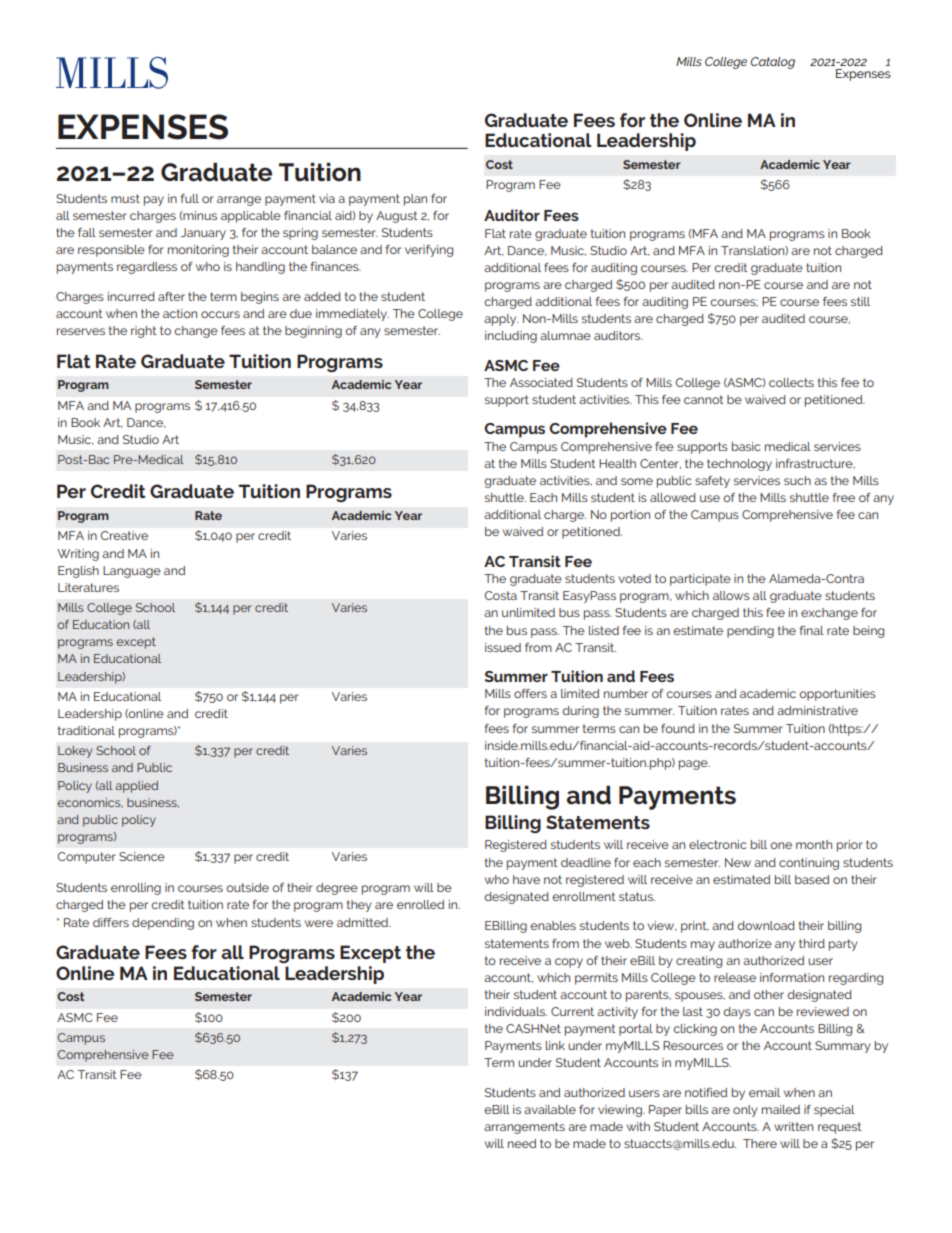 The width and height of the screenshot is (952, 1233). I want to click on need, so click(522, 1143).
